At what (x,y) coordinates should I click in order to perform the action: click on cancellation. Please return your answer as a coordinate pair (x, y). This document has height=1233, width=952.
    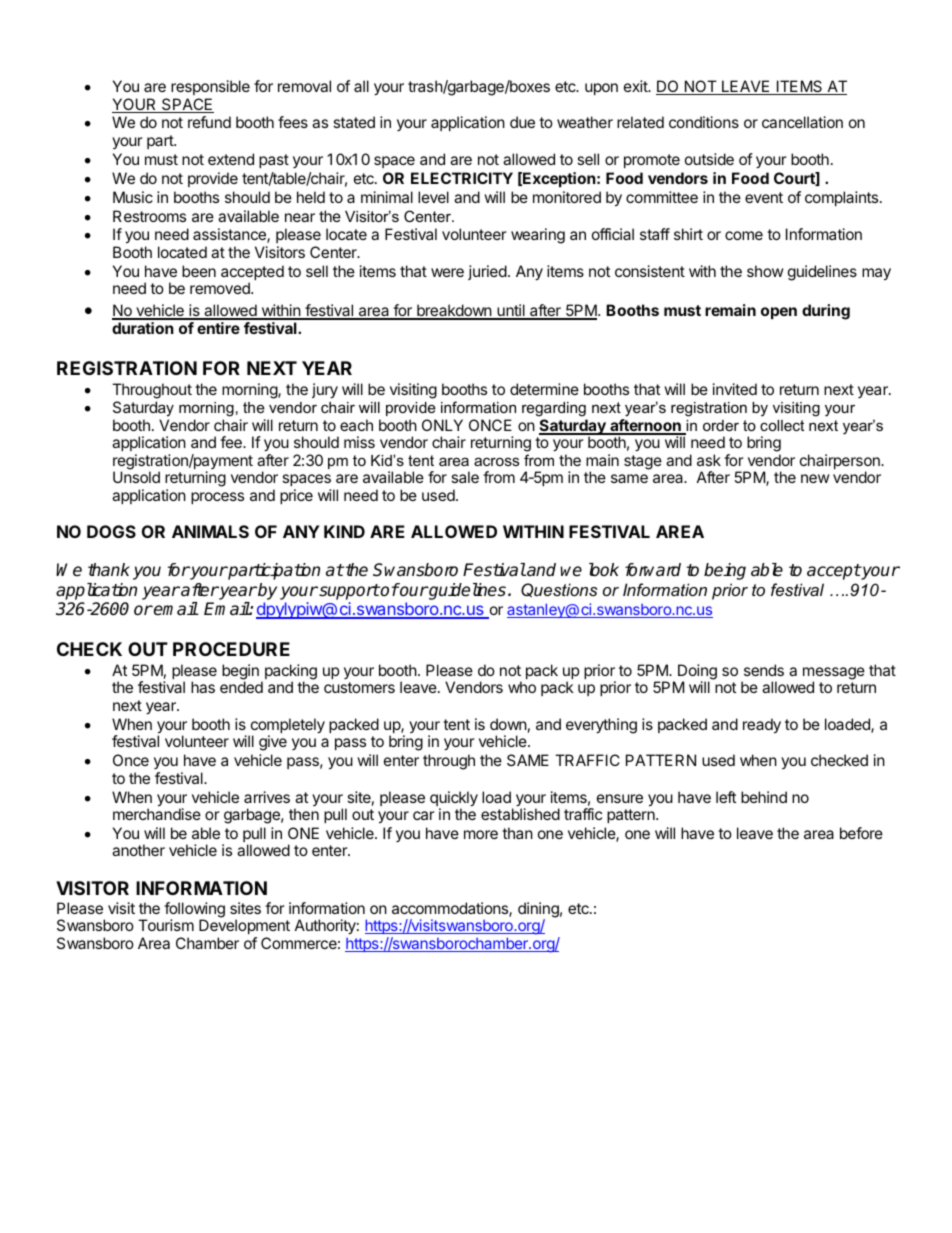
    Looking at the image, I should click on (802, 122).
